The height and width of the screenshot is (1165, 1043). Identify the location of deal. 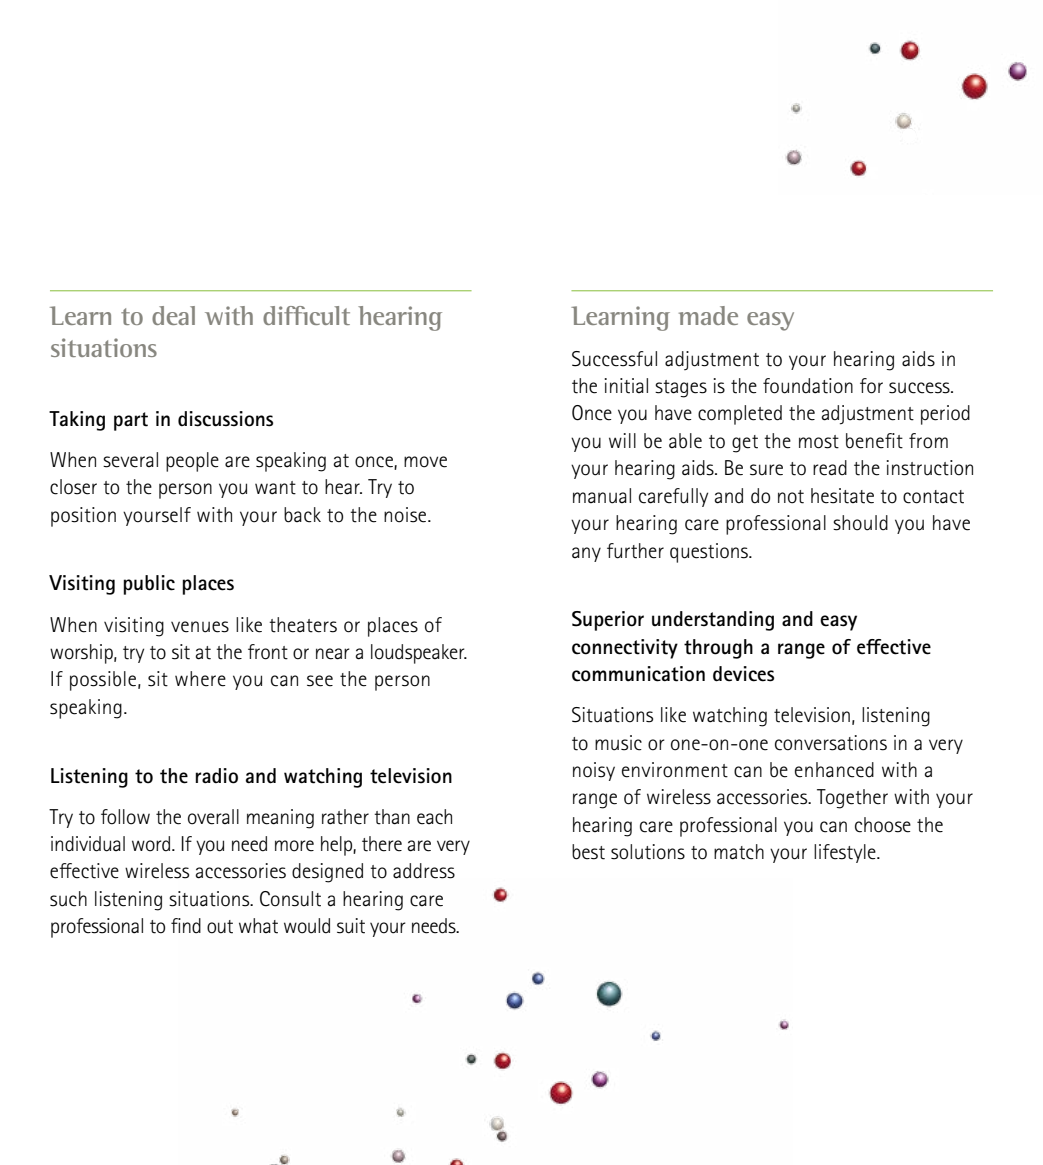
(173, 315).
